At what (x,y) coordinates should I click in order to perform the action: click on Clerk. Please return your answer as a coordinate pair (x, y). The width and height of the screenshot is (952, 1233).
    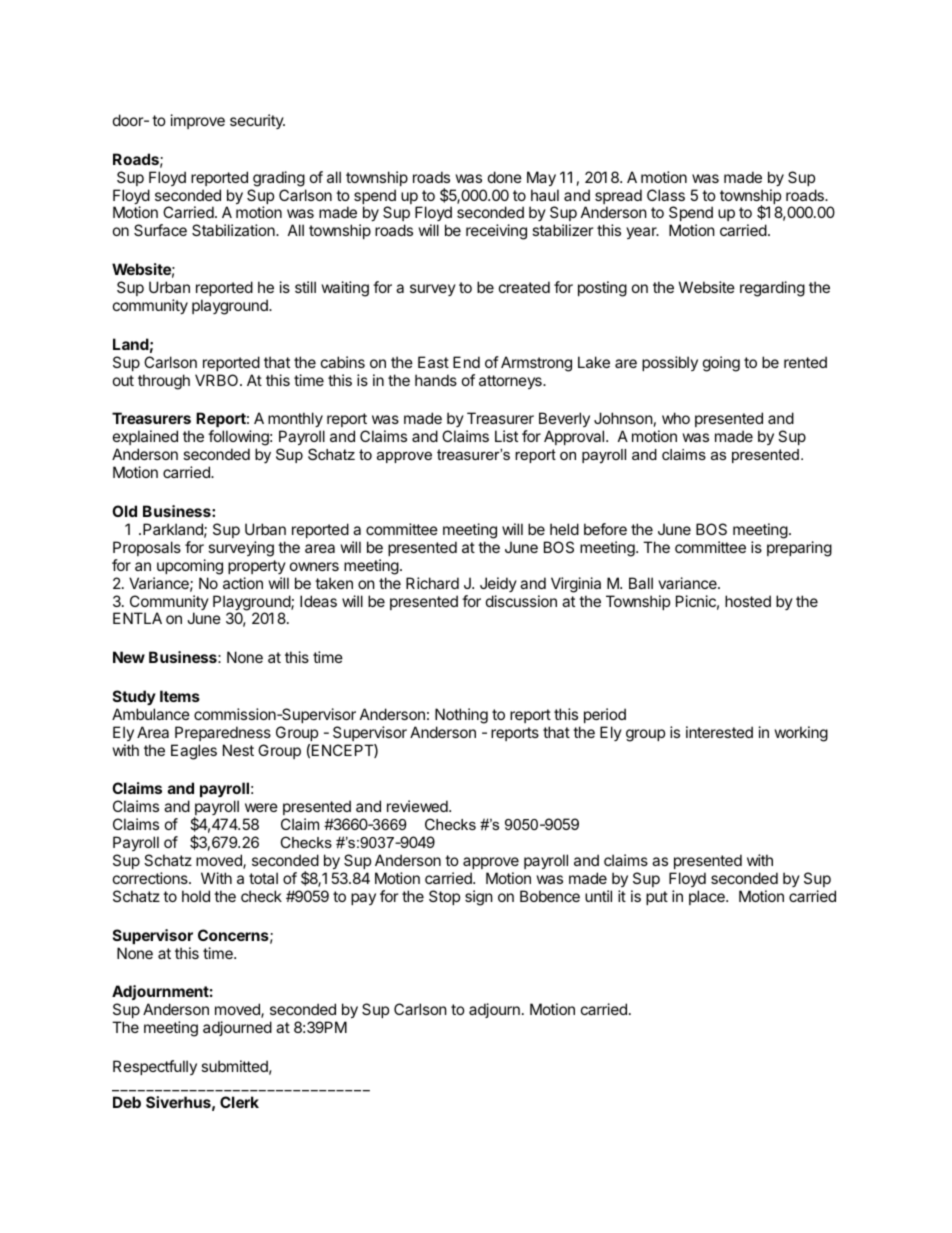
    Looking at the image, I should click on (239, 1102).
